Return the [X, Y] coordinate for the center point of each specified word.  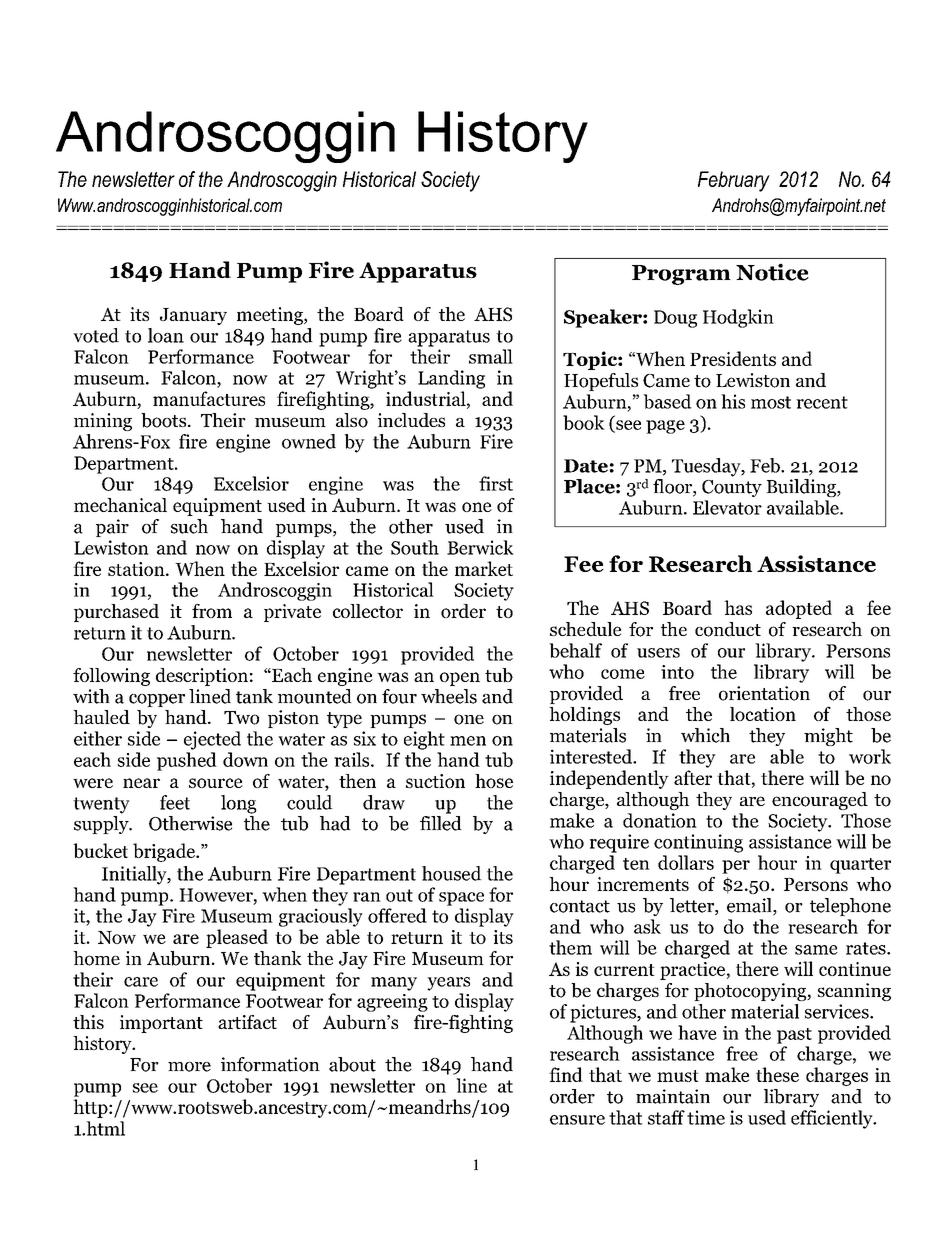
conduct [728, 629]
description [202, 677]
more [189, 1067]
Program [681, 275]
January [193, 316]
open [460, 679]
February [734, 181]
